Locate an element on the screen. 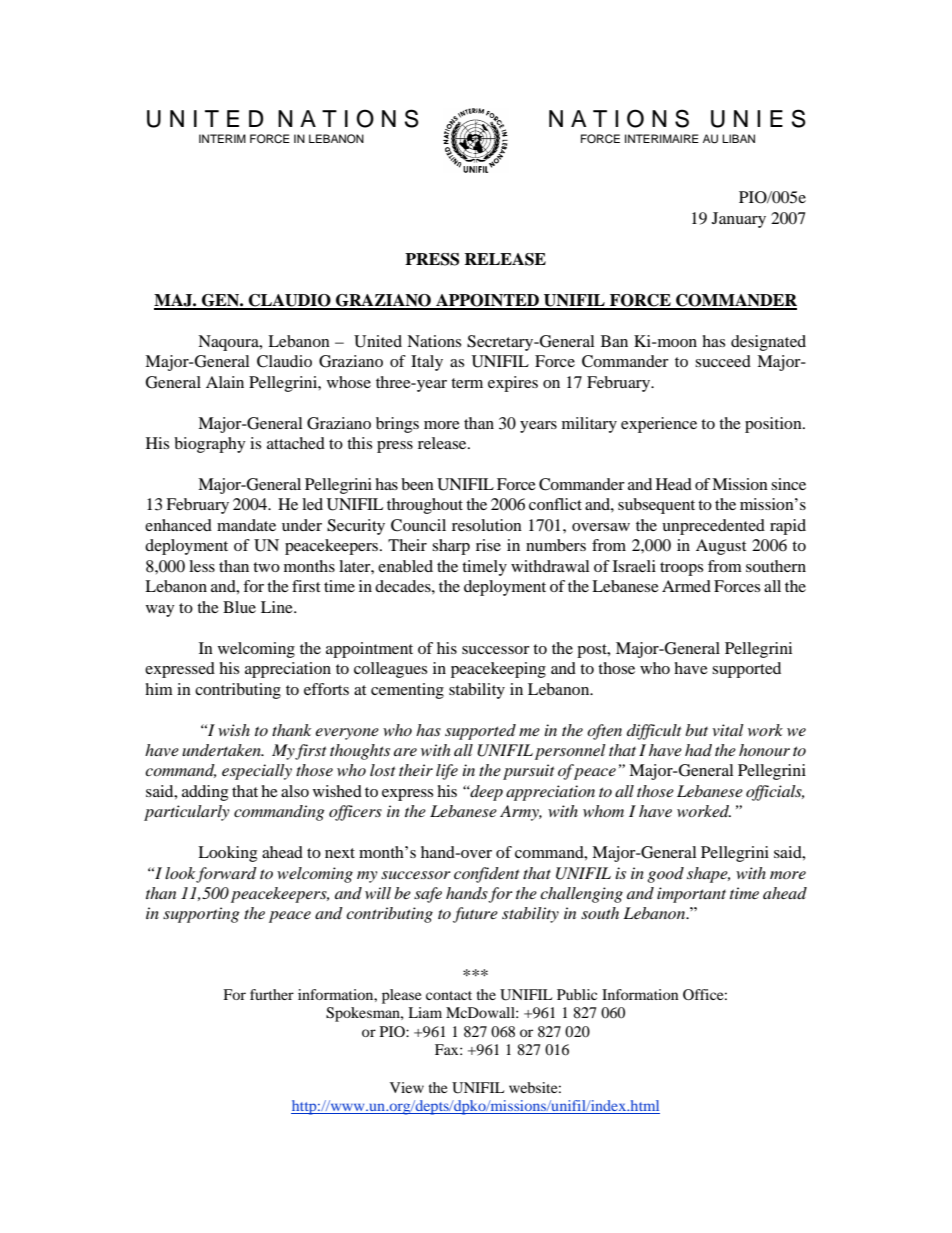 Image resolution: width=952 pixels, height=1233 pixels. View is located at coordinates (407, 1087).
